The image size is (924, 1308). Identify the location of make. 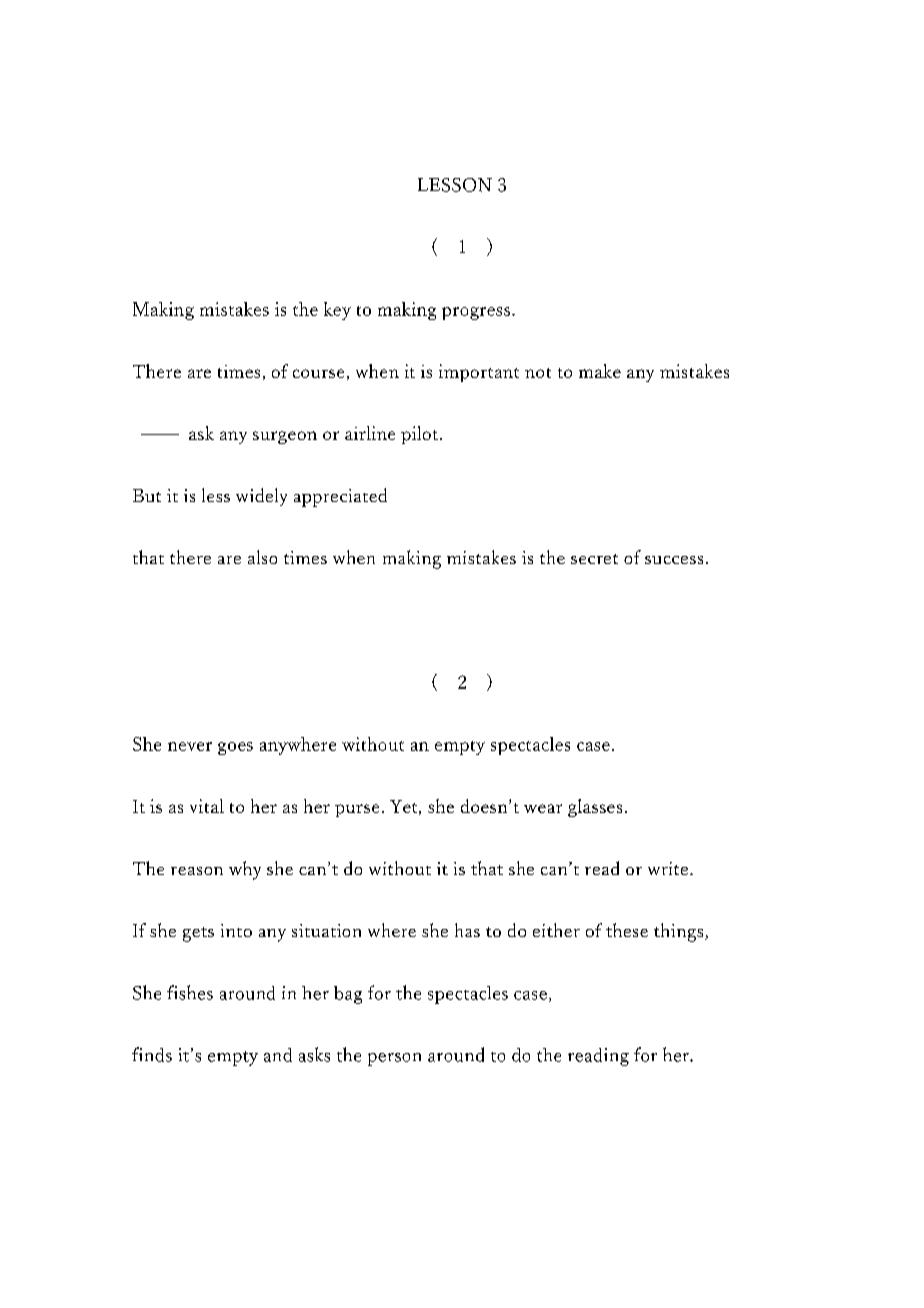
(600, 371).
